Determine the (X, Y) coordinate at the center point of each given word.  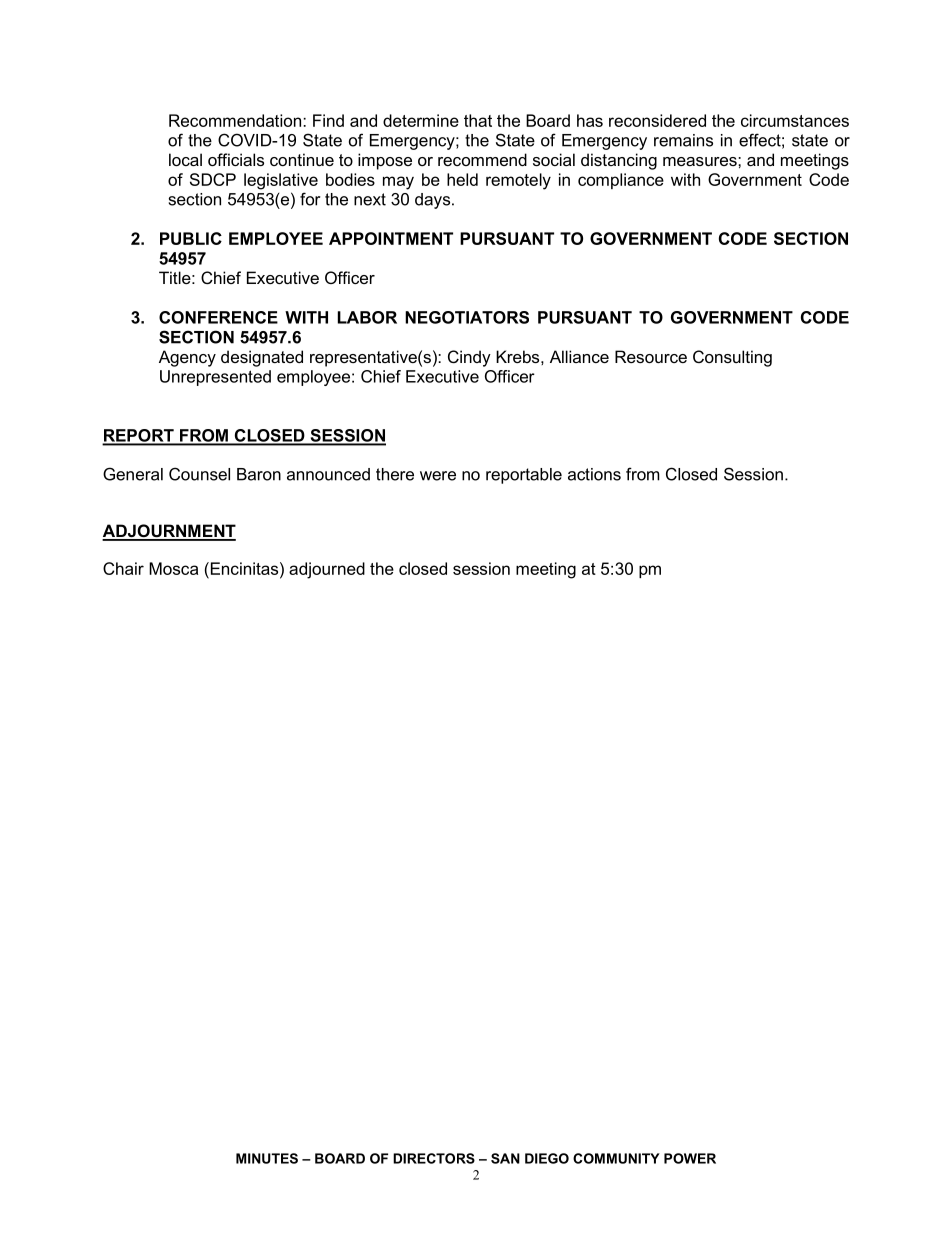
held (462, 179)
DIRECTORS (434, 1158)
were (438, 476)
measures (701, 161)
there (395, 474)
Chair (123, 568)
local (185, 159)
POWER (690, 1158)
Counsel (199, 474)
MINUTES (267, 1158)
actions (594, 474)
